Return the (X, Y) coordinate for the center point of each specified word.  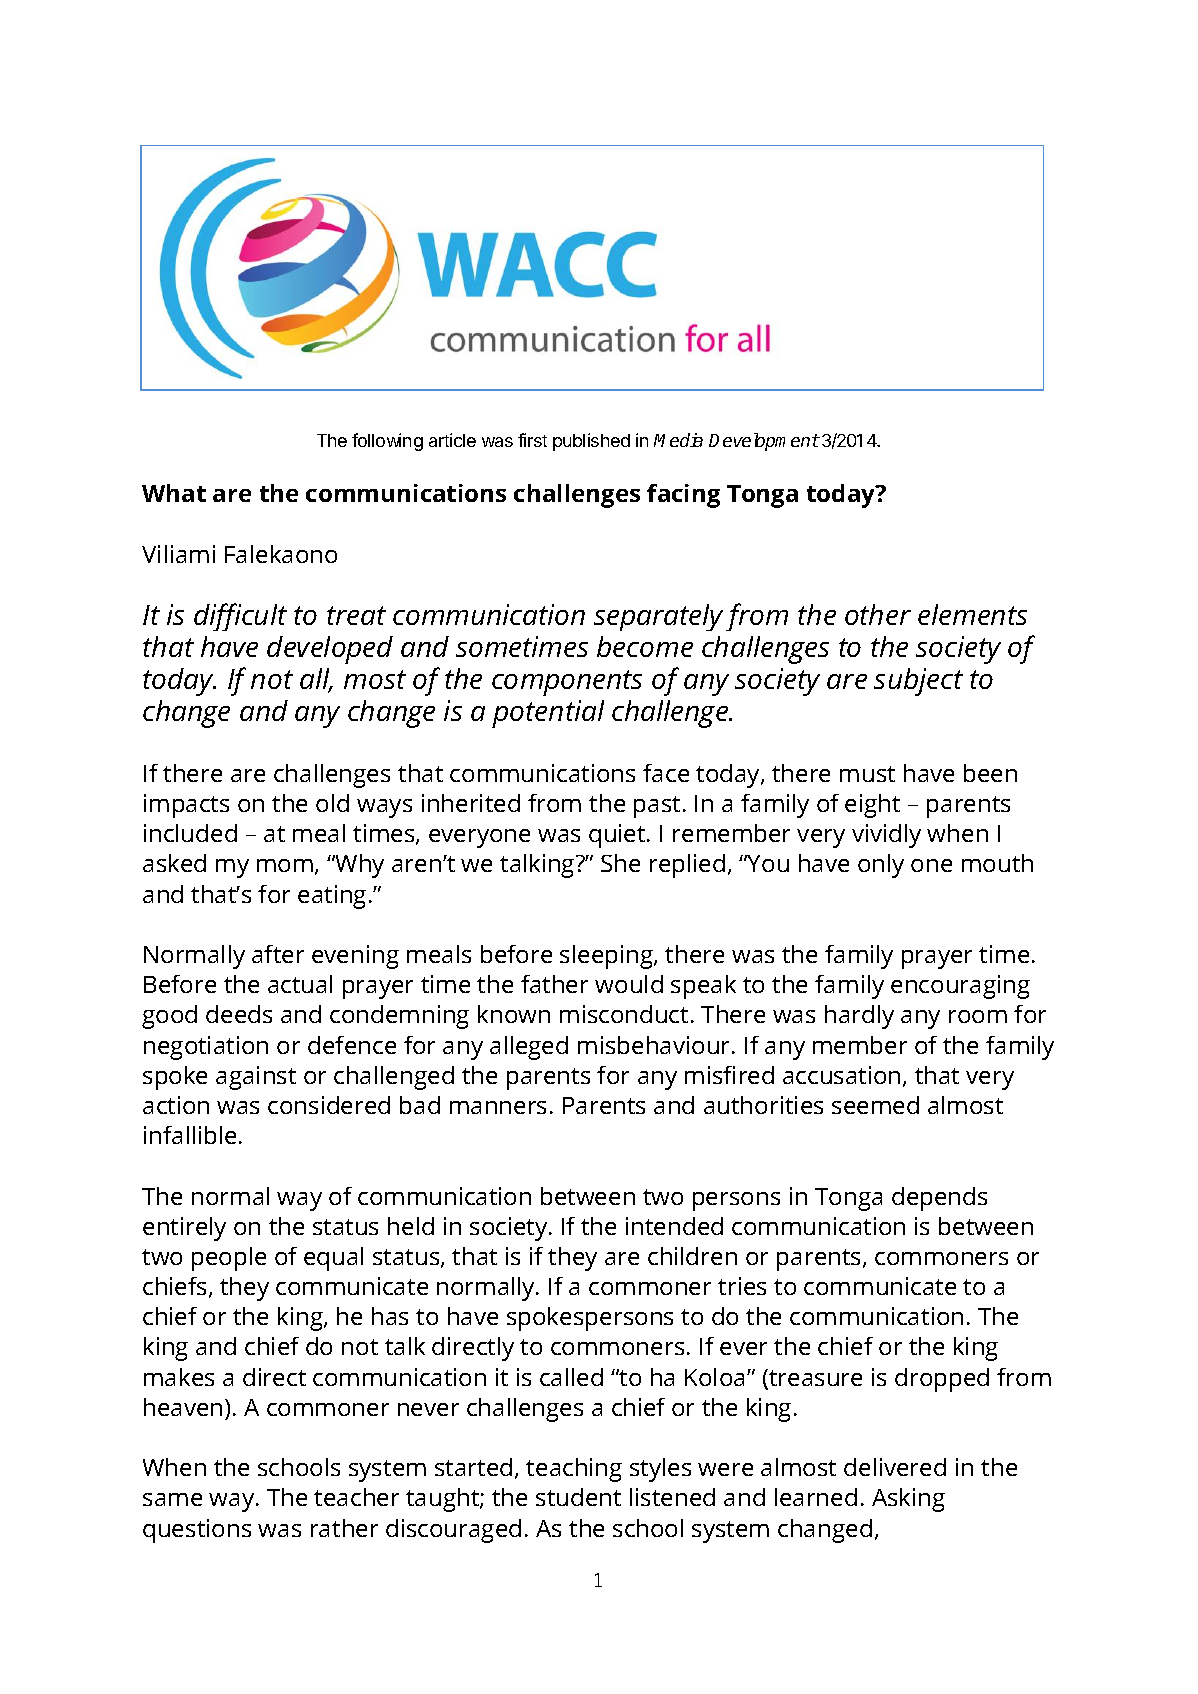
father (554, 984)
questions (197, 1531)
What (174, 493)
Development (764, 442)
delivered (895, 1467)
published (591, 442)
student (578, 1497)
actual (300, 984)
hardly (859, 1017)
